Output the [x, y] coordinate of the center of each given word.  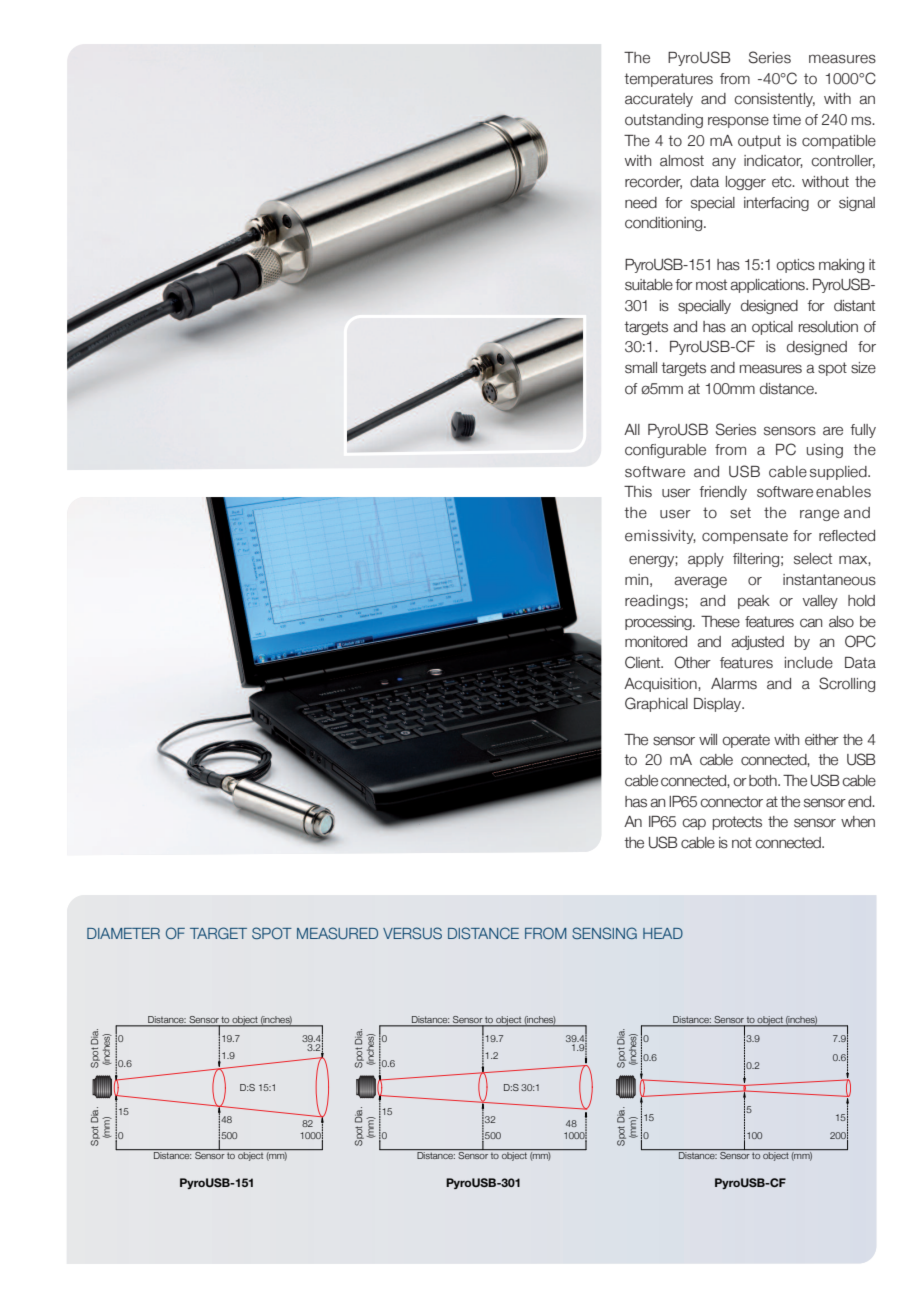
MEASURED [337, 933]
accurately [659, 100]
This [638, 492]
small [641, 368]
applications [768, 286]
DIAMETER [123, 933]
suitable [649, 285]
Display [719, 705]
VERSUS [412, 933]
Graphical [656, 704]
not [742, 843]
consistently [774, 100]
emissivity [660, 537]
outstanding [664, 121]
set [740, 513]
